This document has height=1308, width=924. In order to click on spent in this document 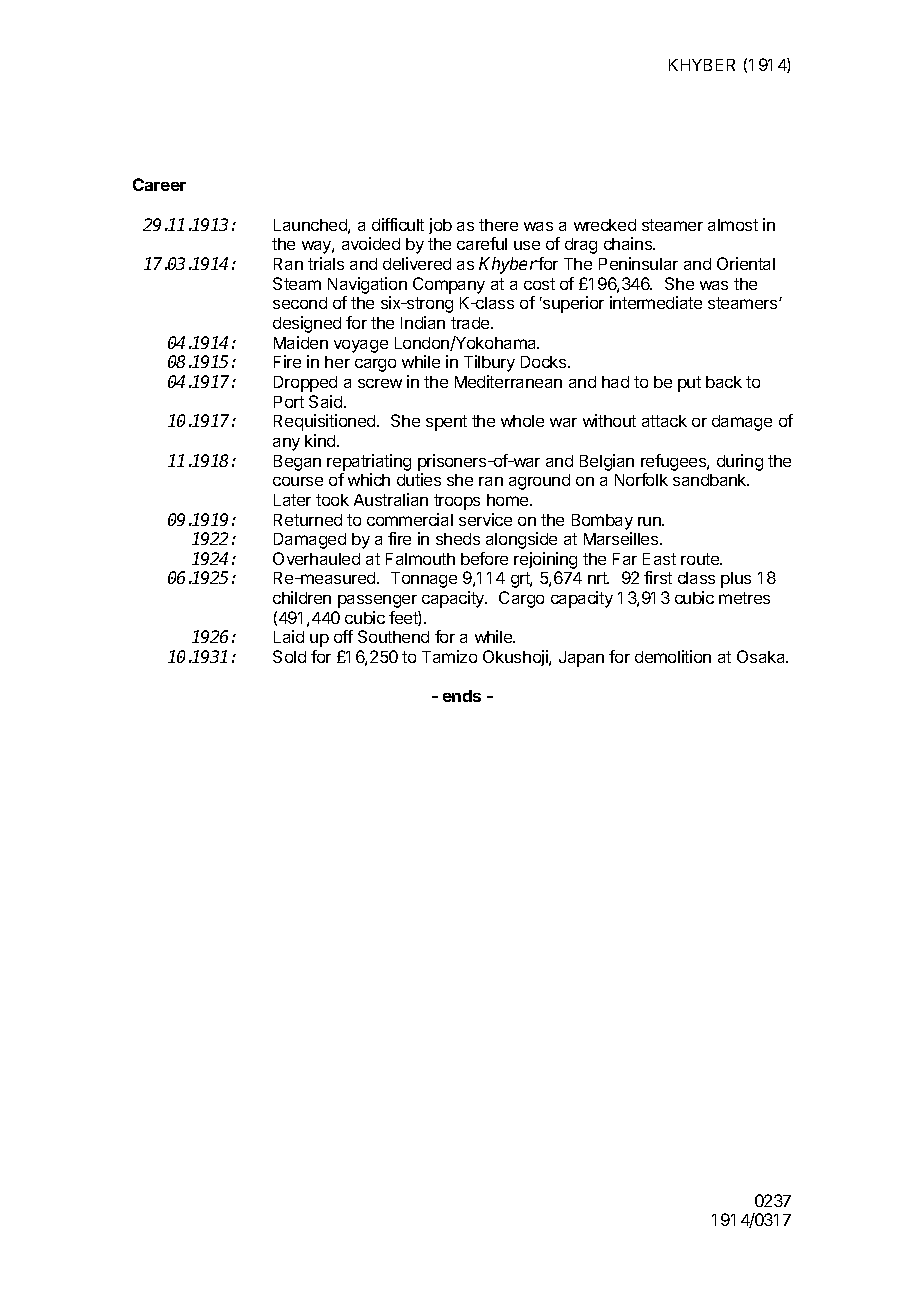, I will do `click(446, 423)`.
